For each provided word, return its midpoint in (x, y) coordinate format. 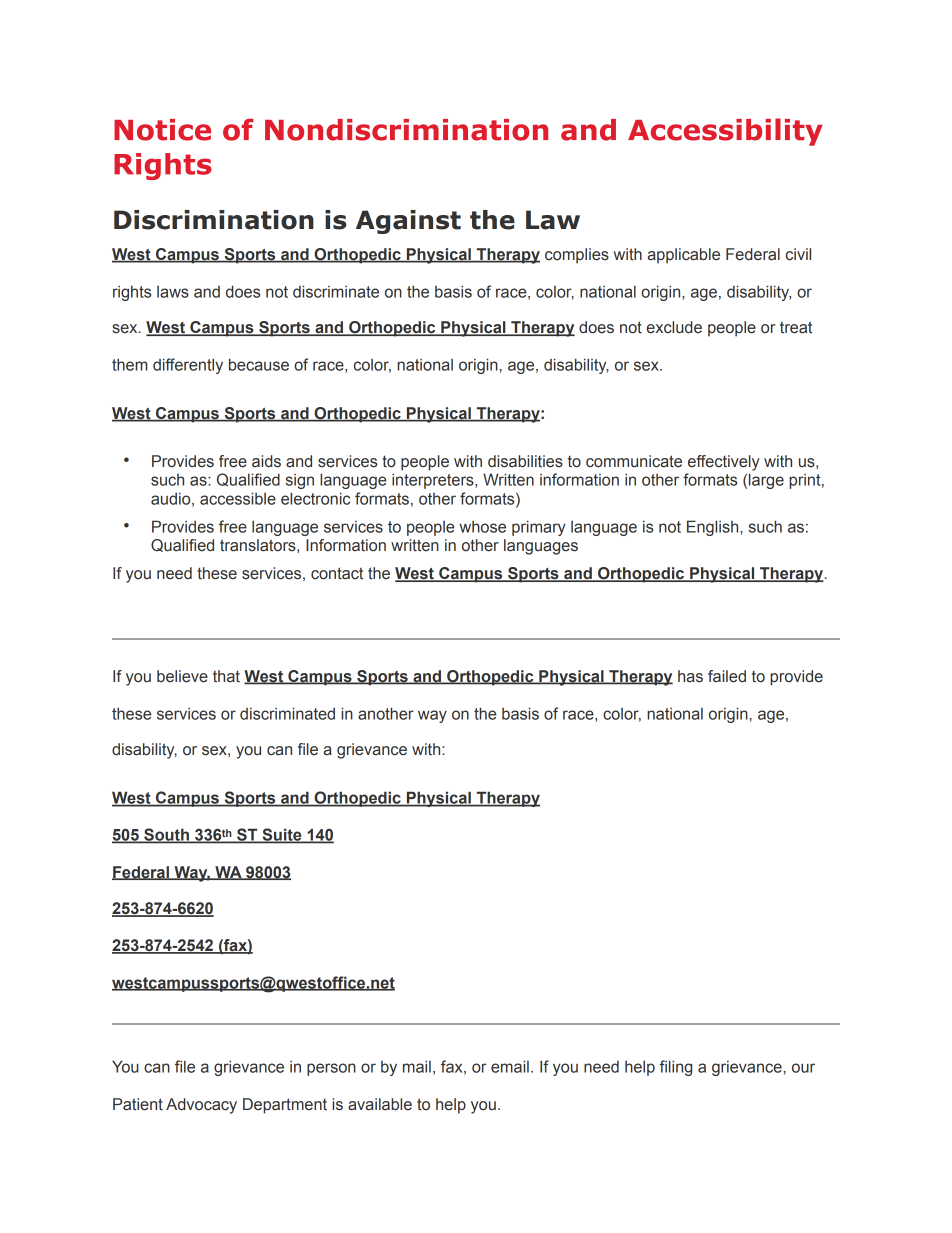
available (380, 1104)
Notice (162, 130)
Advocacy (201, 1106)
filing (676, 1068)
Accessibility (725, 132)
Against (408, 222)
